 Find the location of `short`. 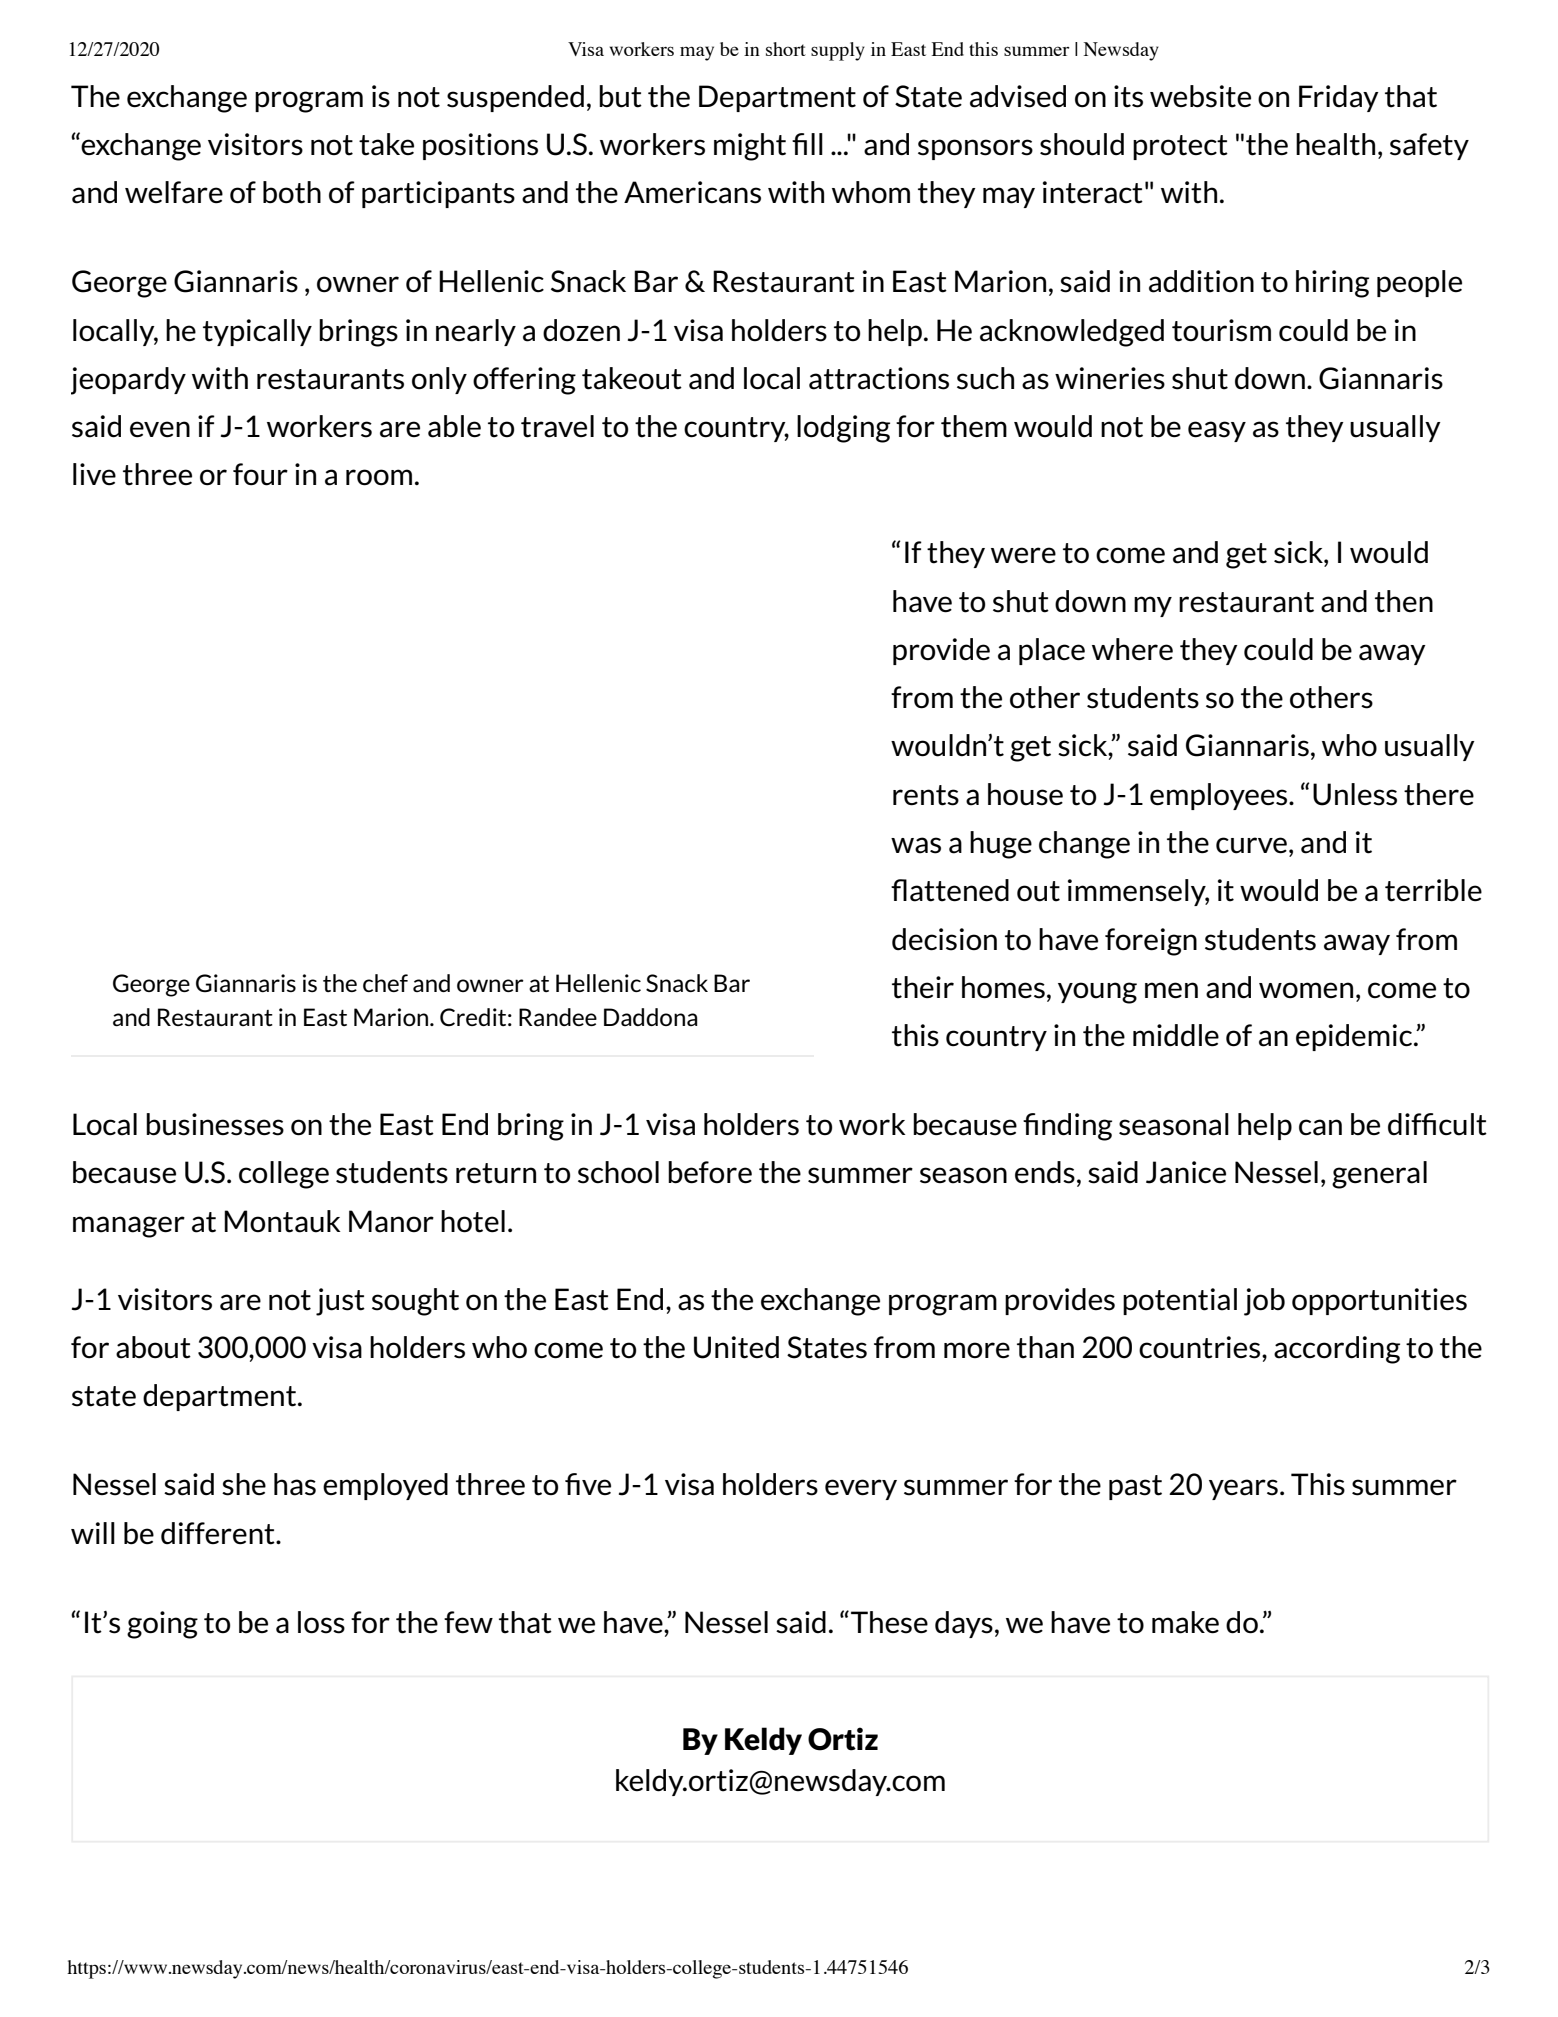

short is located at coordinates (786, 49).
